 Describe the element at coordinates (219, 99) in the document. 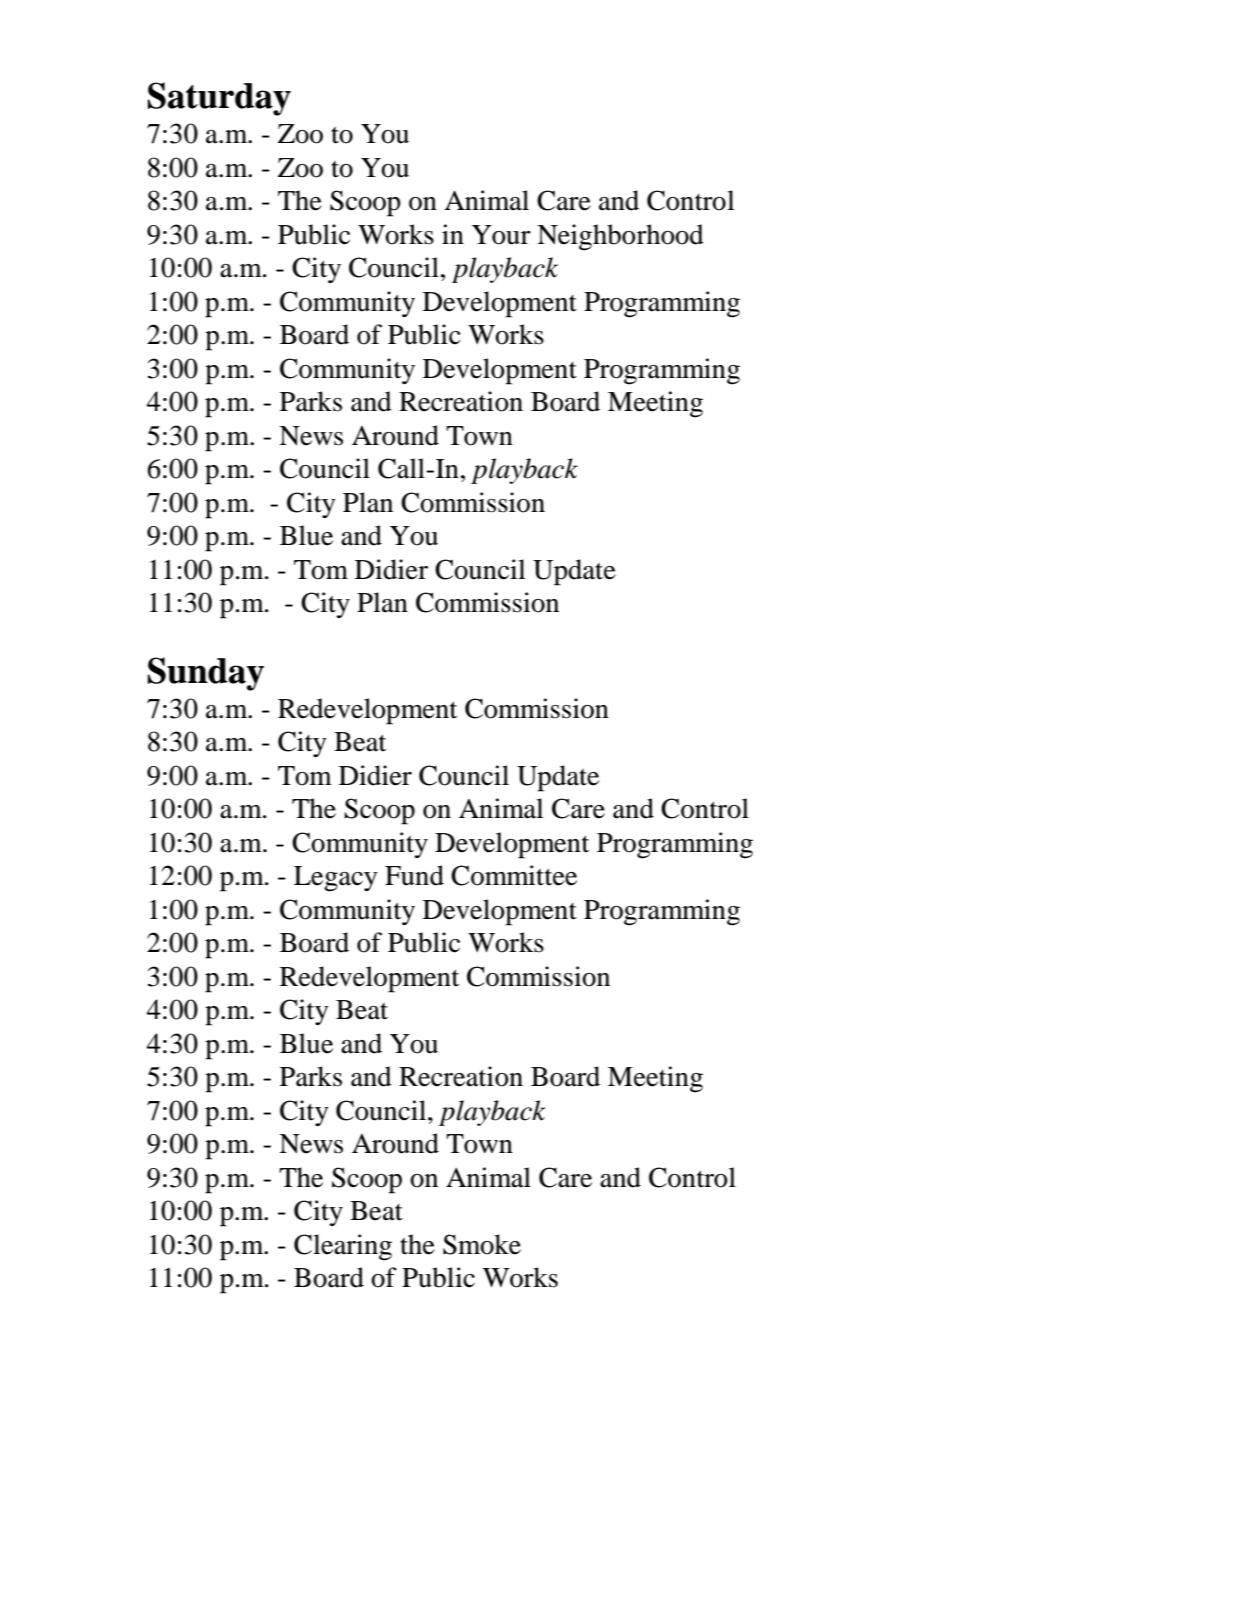

I see `Saturday` at that location.
